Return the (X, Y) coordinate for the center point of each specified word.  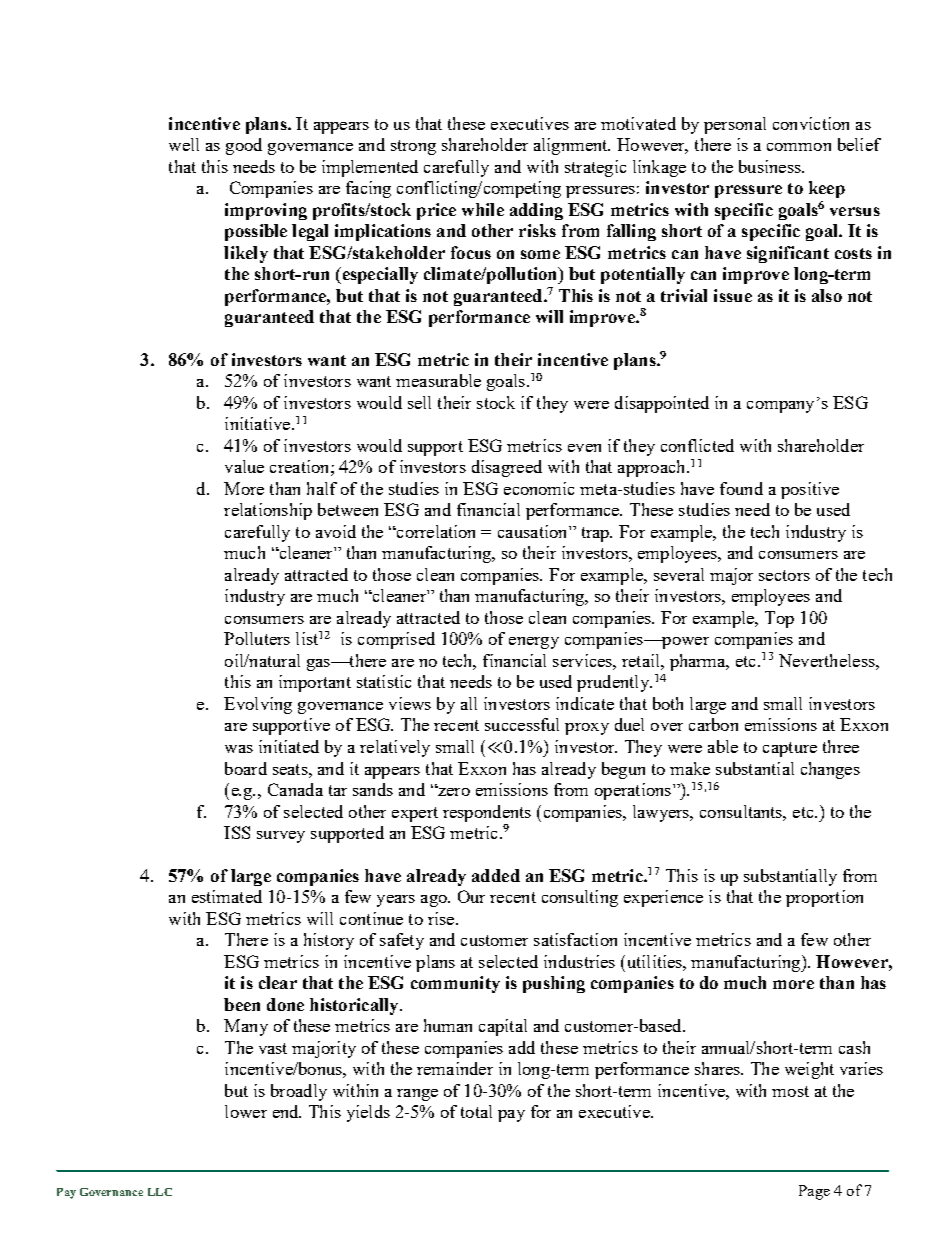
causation (534, 531)
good (244, 146)
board (246, 768)
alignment (572, 146)
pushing (554, 984)
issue (733, 295)
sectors (784, 575)
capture (790, 749)
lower (246, 1111)
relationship (268, 511)
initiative (259, 423)
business (771, 166)
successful (522, 724)
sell (419, 402)
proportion (824, 898)
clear (278, 982)
